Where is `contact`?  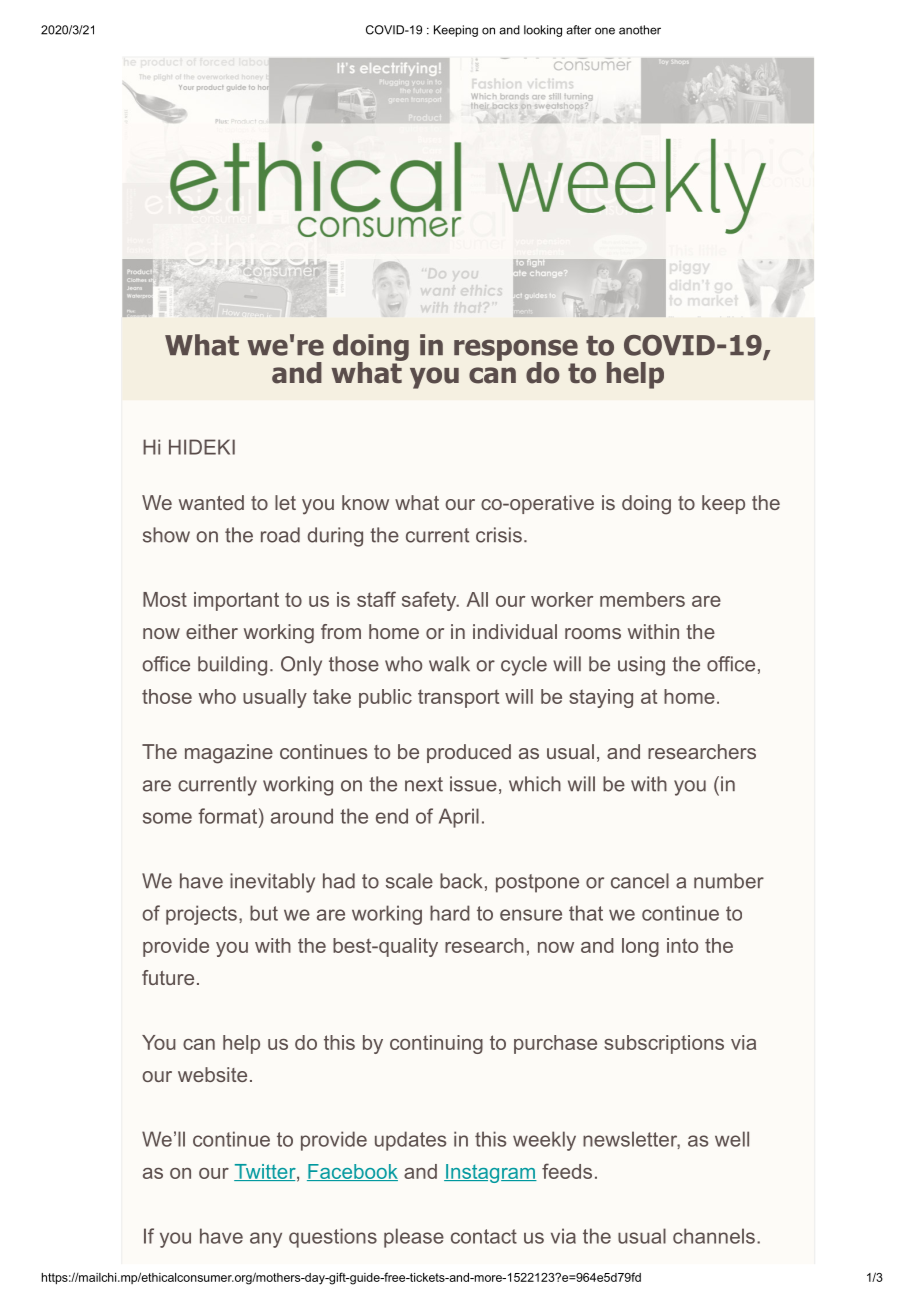 contact is located at coordinates (484, 1236).
